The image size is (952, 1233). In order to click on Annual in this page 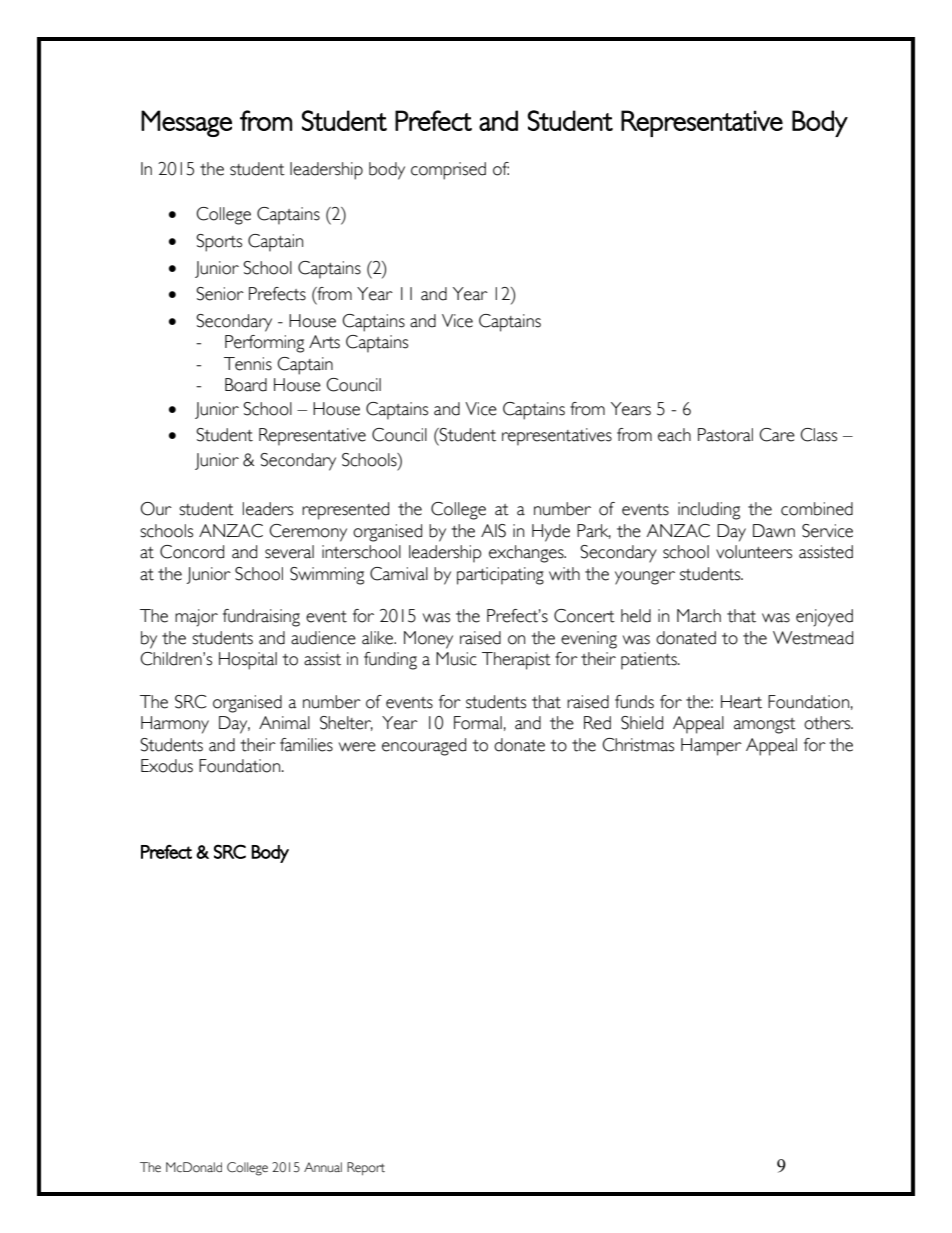, I will do `click(323, 1167)`.
